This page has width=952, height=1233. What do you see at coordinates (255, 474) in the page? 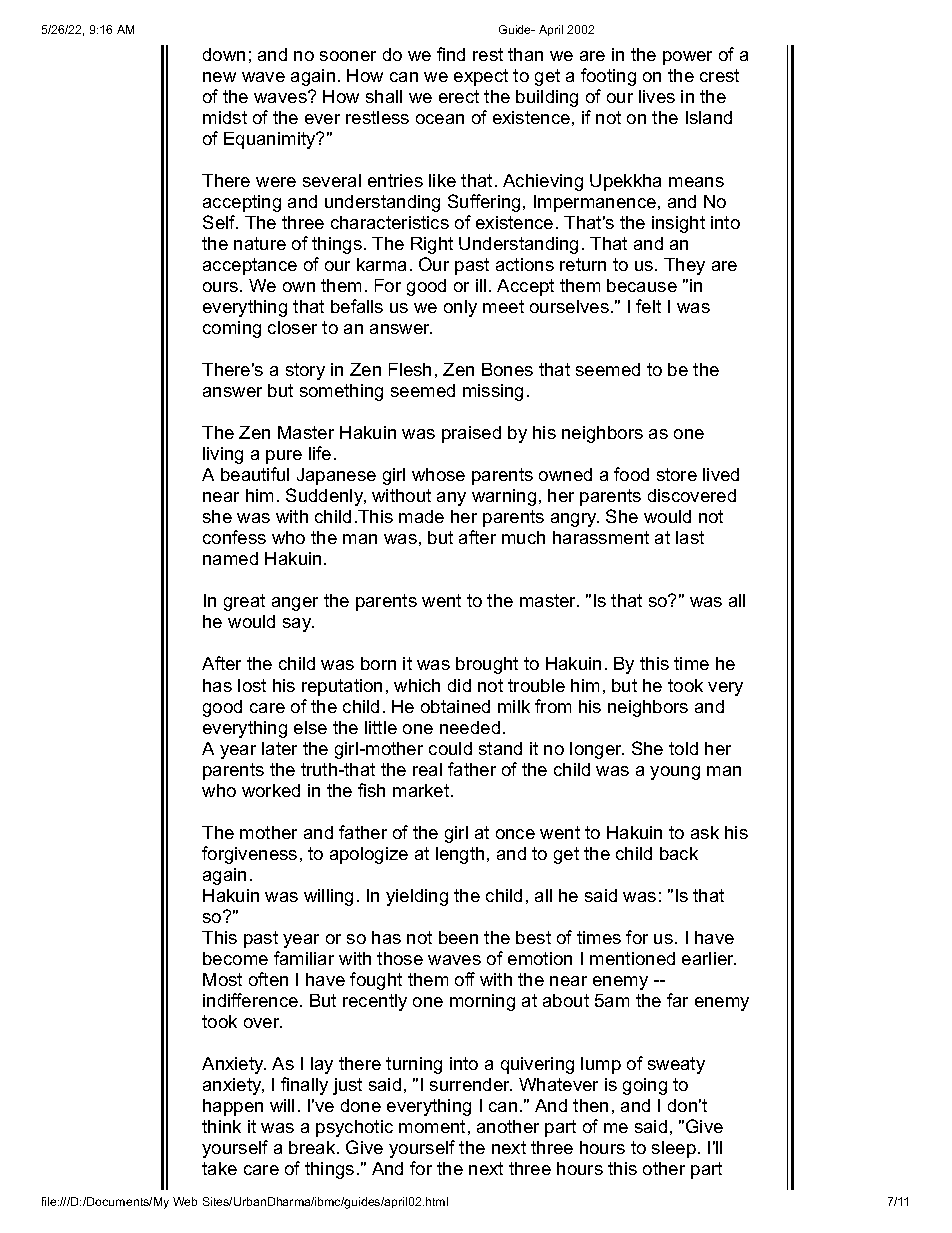
I see `beautiful` at bounding box center [255, 474].
